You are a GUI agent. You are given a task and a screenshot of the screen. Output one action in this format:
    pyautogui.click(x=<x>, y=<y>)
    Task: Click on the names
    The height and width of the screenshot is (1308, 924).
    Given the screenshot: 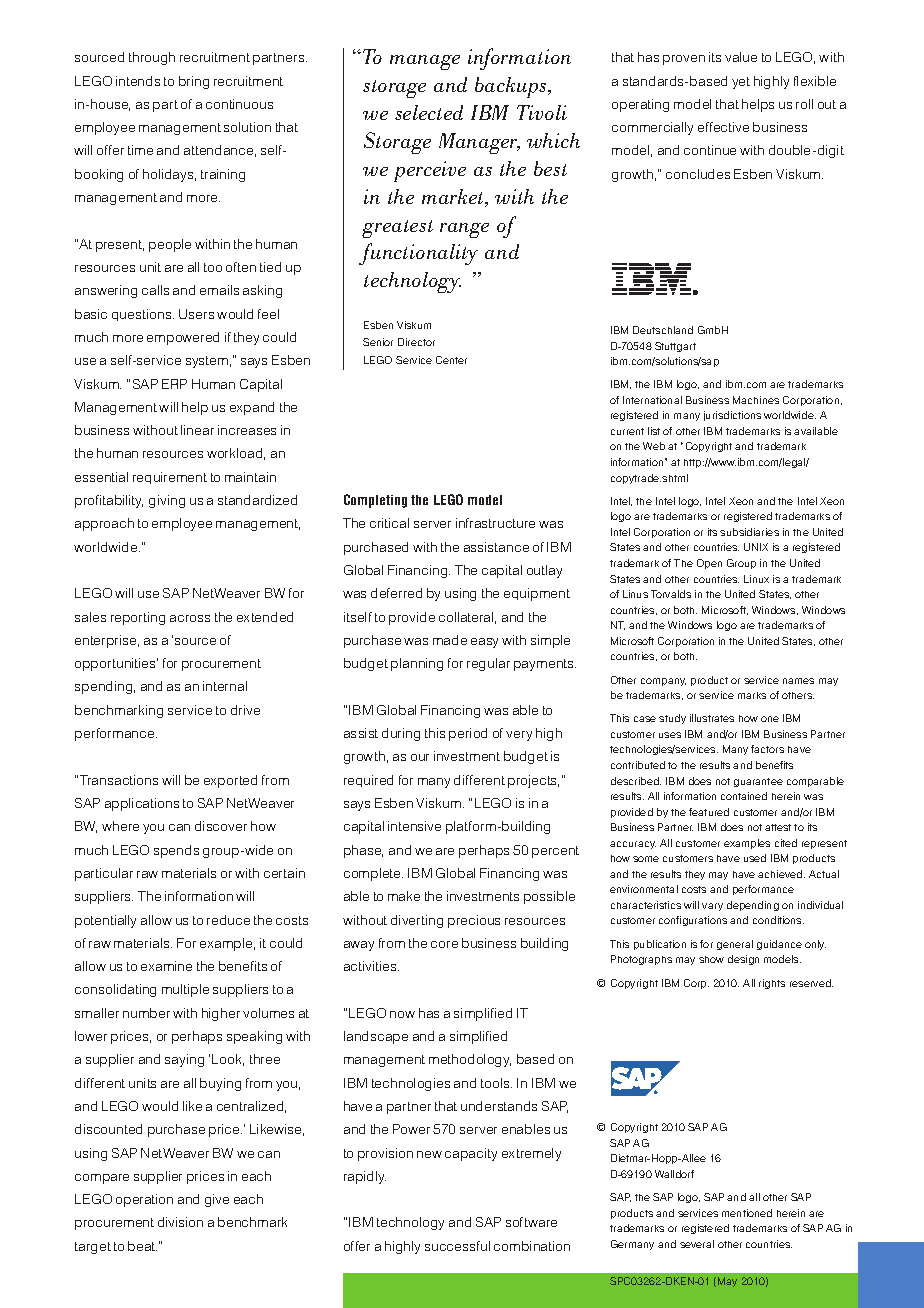 What is the action you would take?
    pyautogui.click(x=798, y=681)
